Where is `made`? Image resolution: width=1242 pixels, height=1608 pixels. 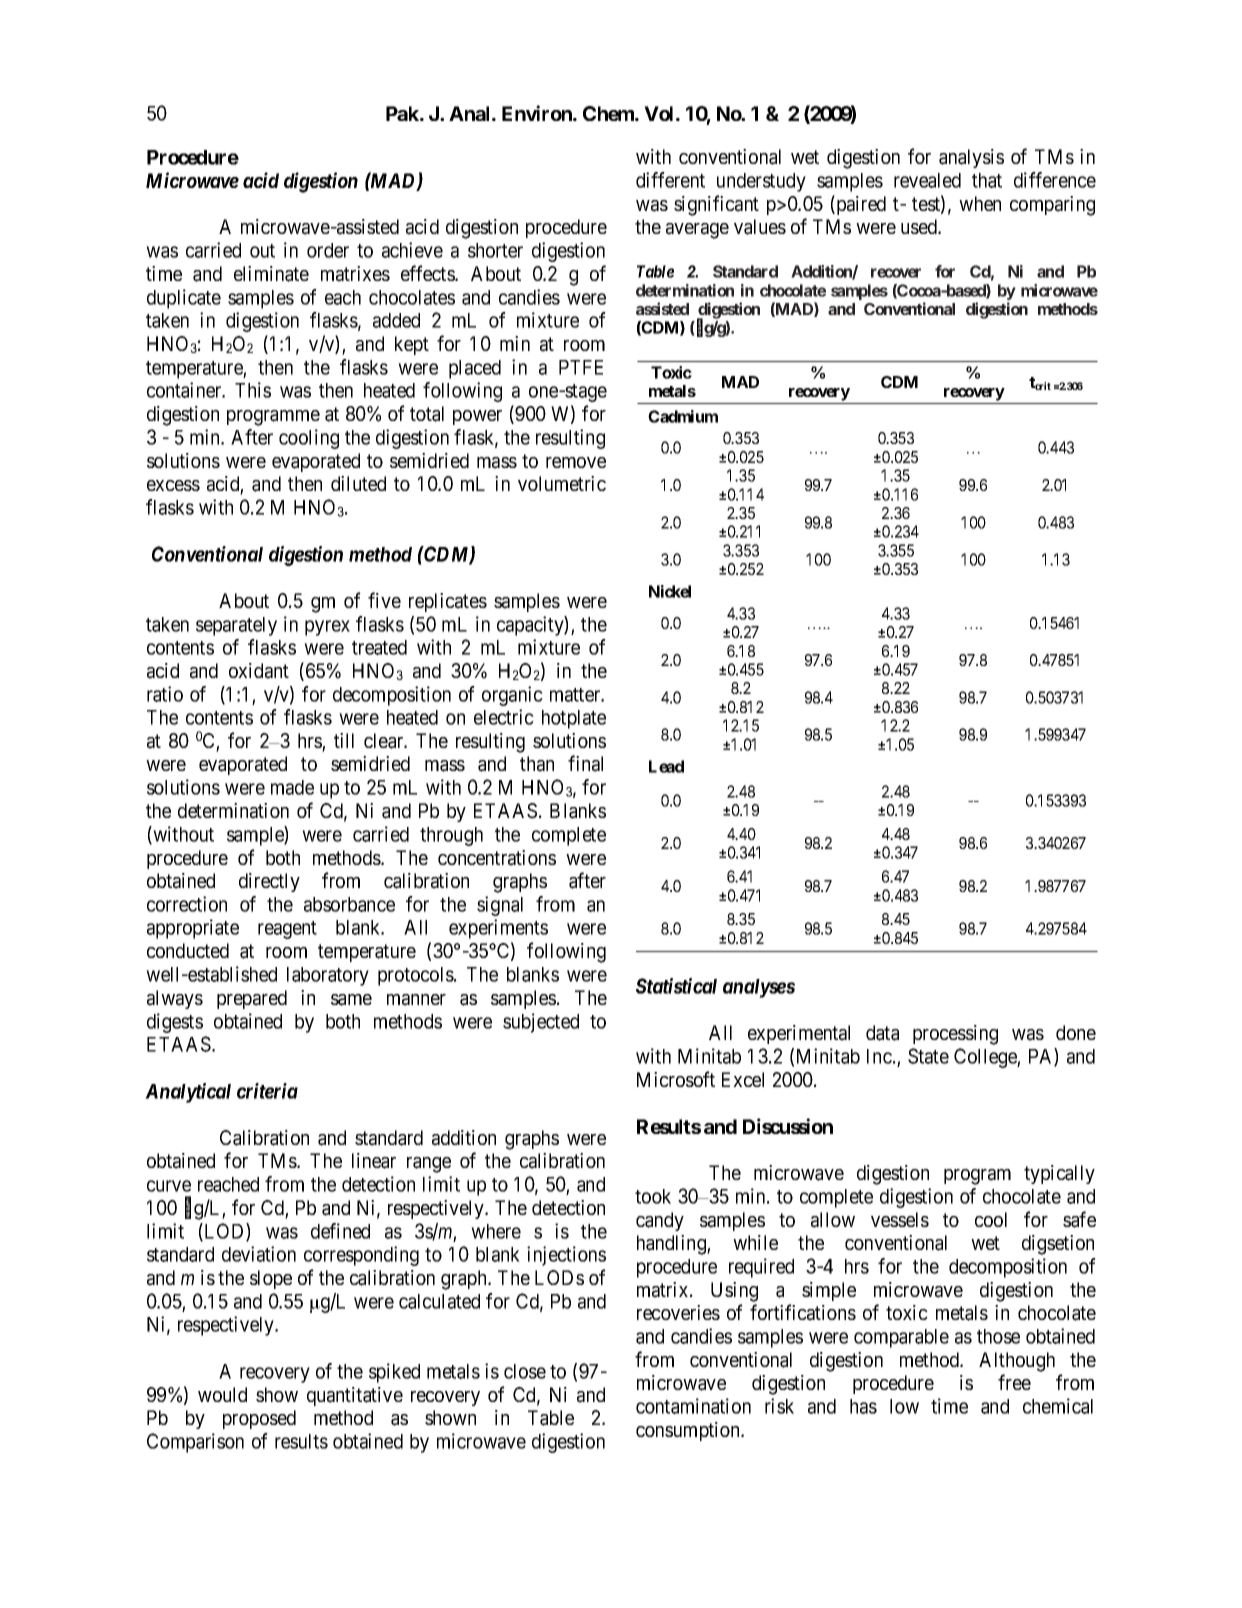
made is located at coordinates (292, 787).
